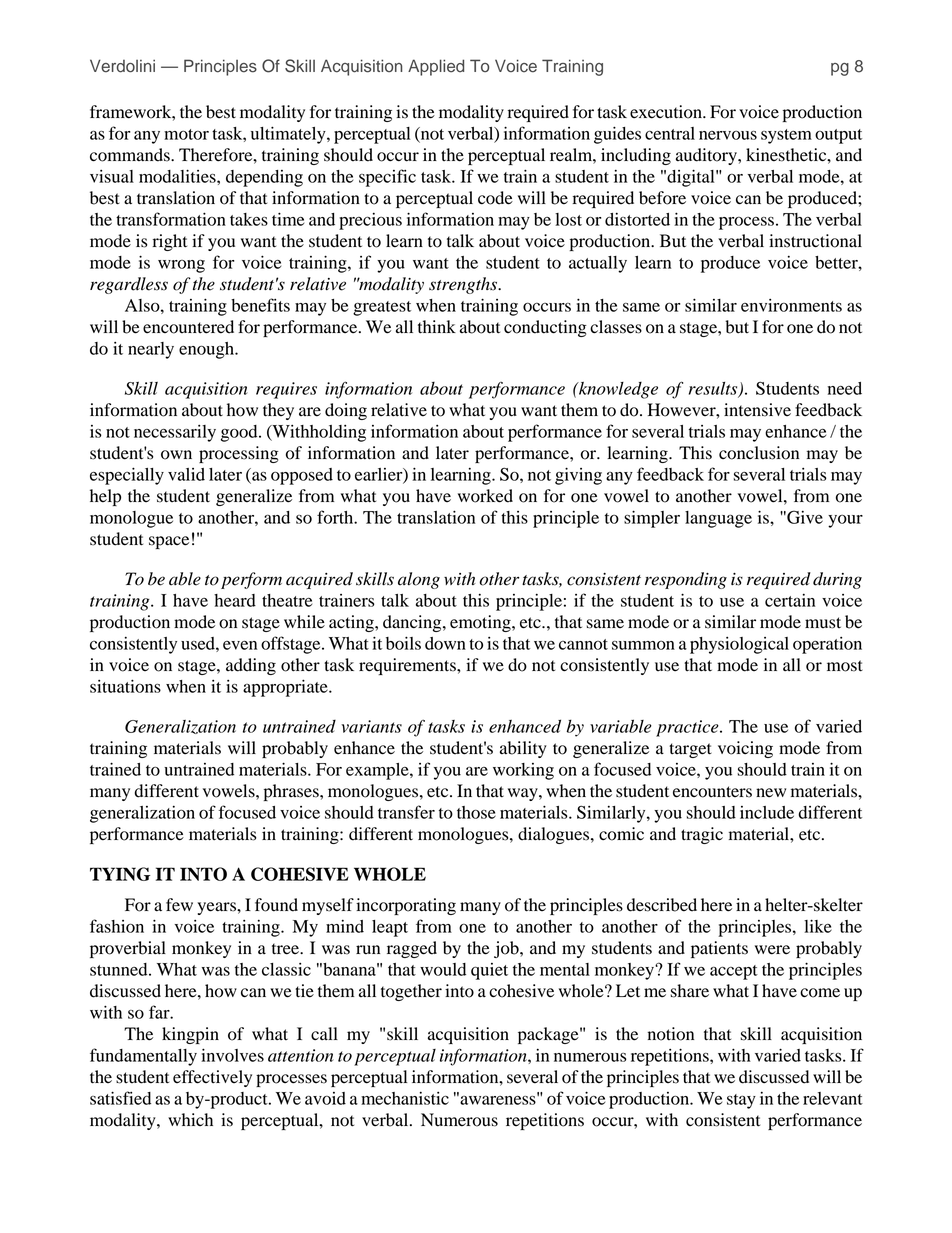 The height and width of the page is (1233, 952). I want to click on necessarily, so click(175, 433).
